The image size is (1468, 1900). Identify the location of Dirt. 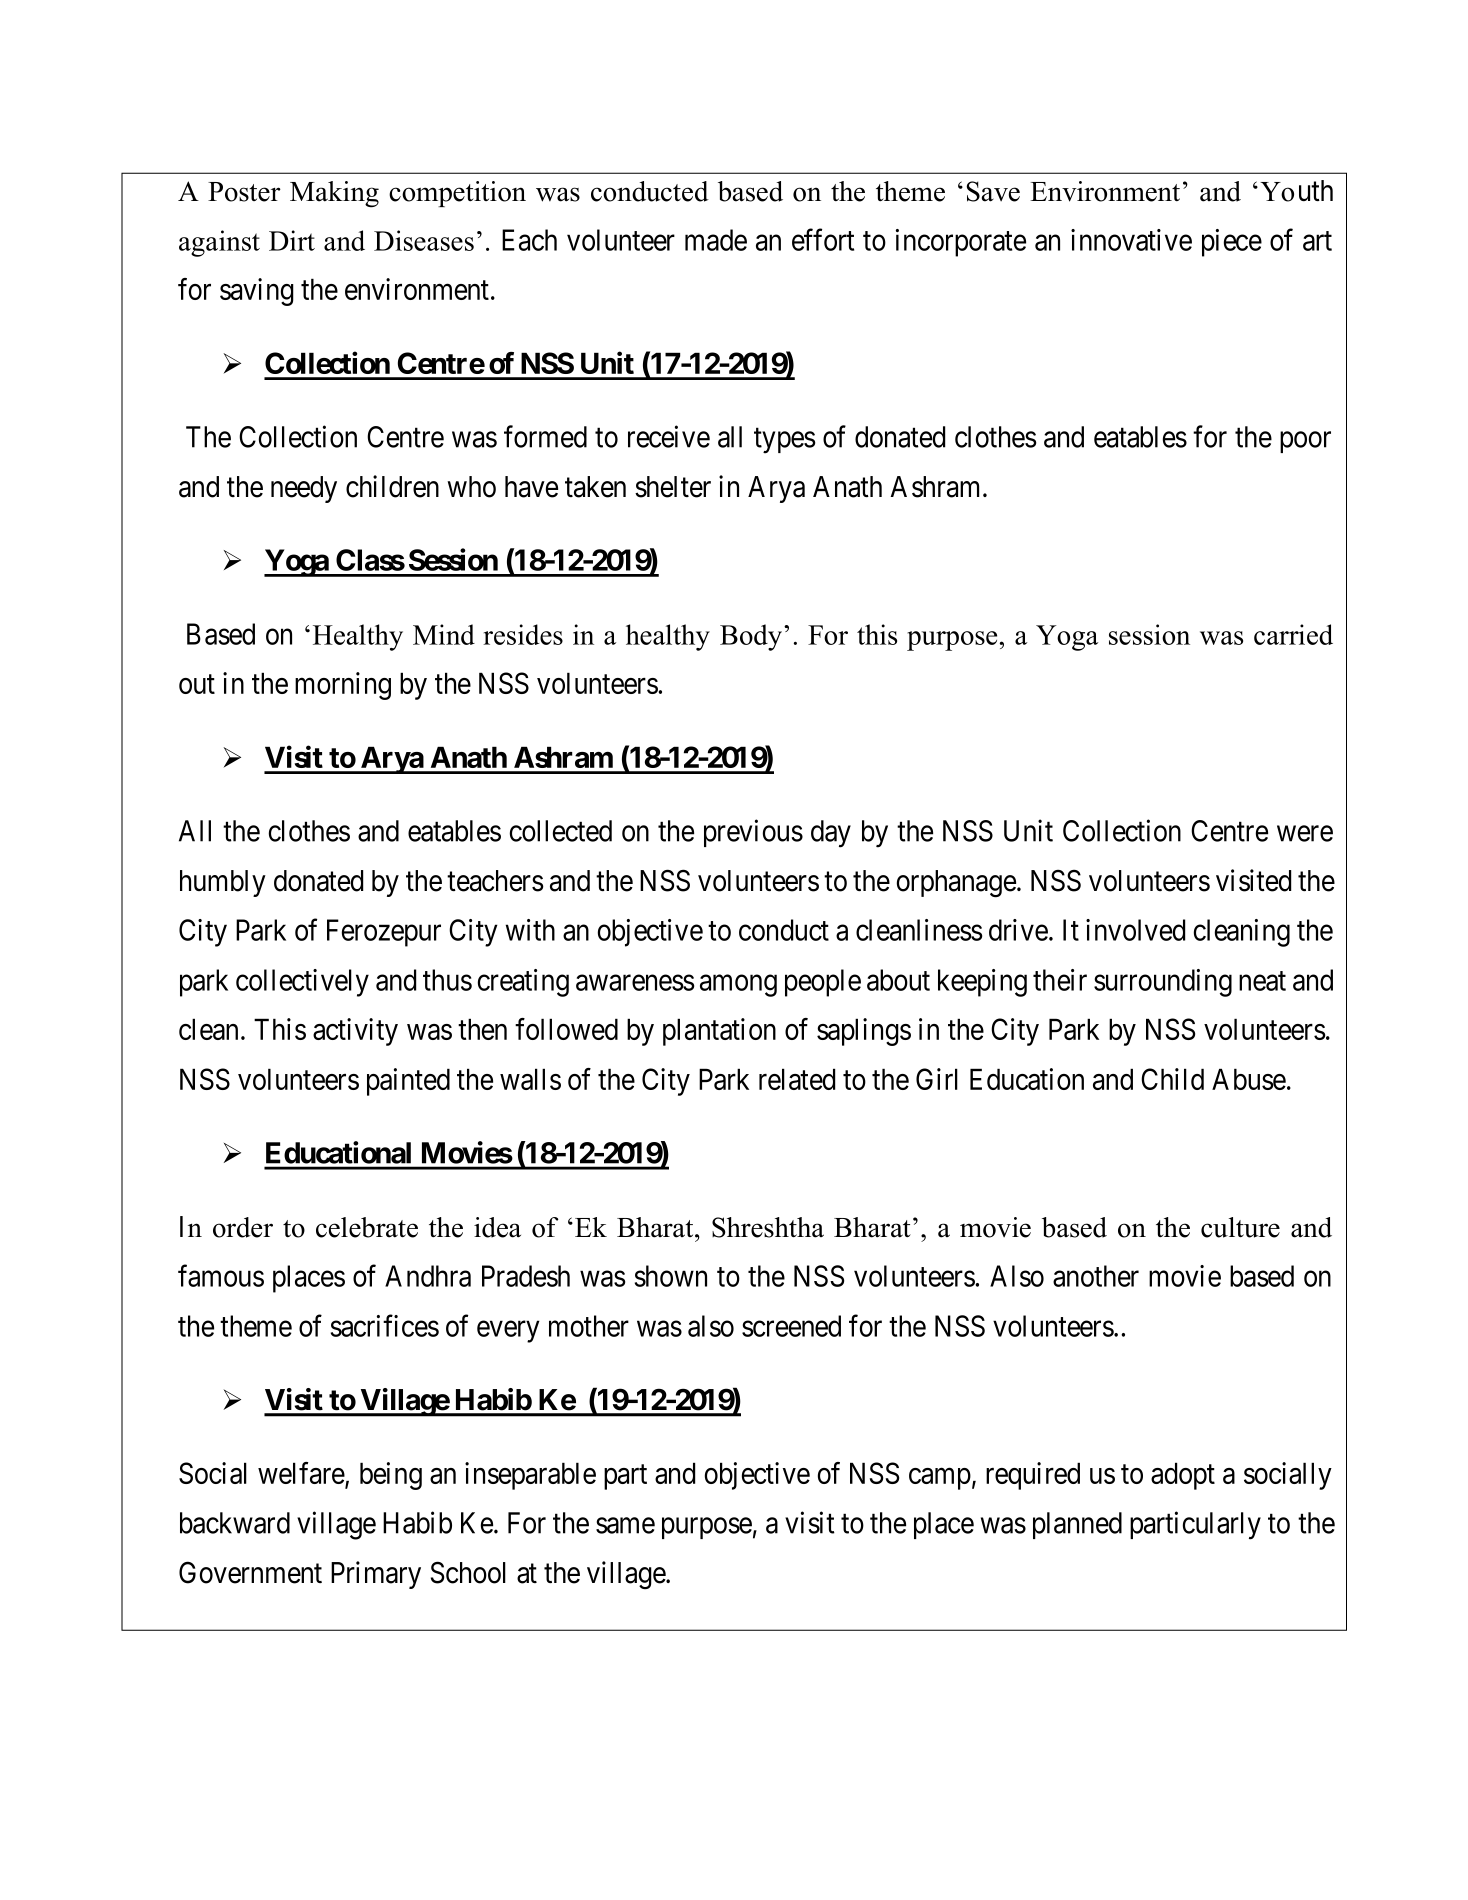
(292, 240).
